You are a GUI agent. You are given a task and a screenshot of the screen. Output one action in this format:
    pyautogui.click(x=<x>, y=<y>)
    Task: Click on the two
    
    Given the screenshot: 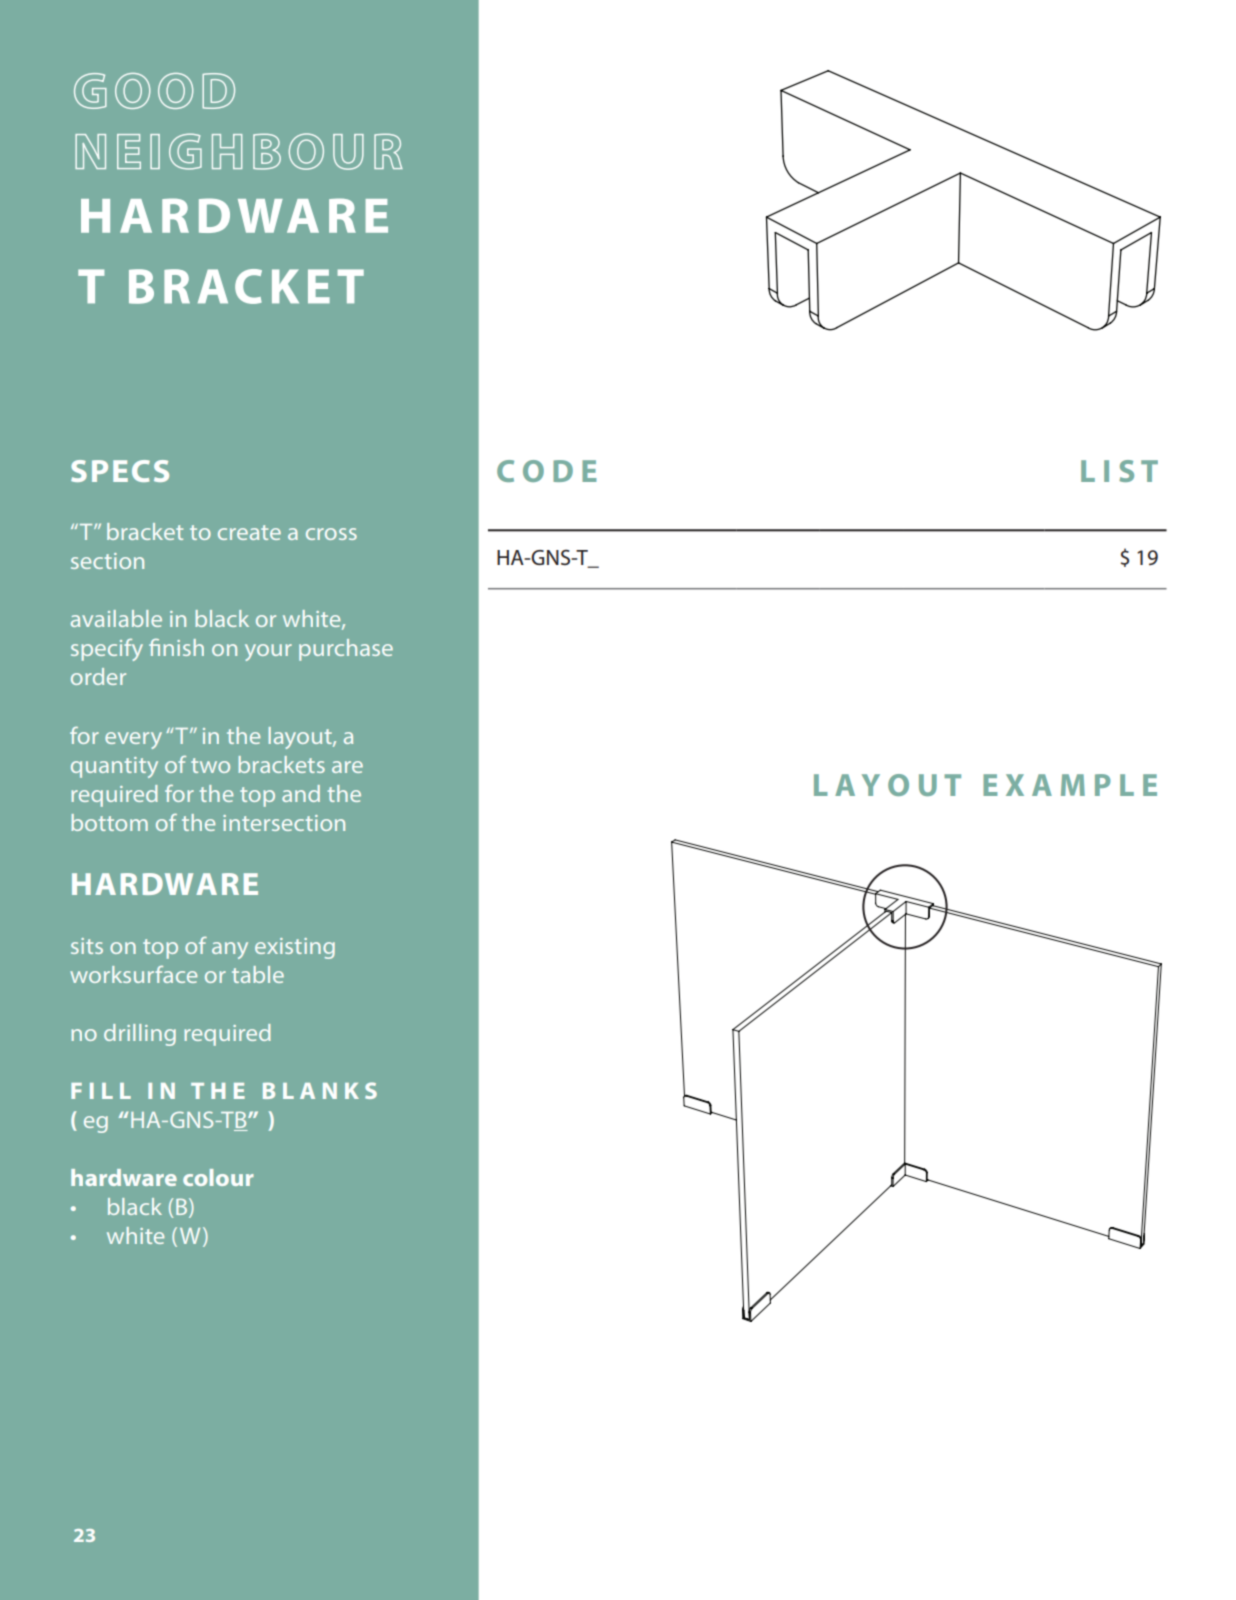 What is the action you would take?
    pyautogui.click(x=210, y=765)
